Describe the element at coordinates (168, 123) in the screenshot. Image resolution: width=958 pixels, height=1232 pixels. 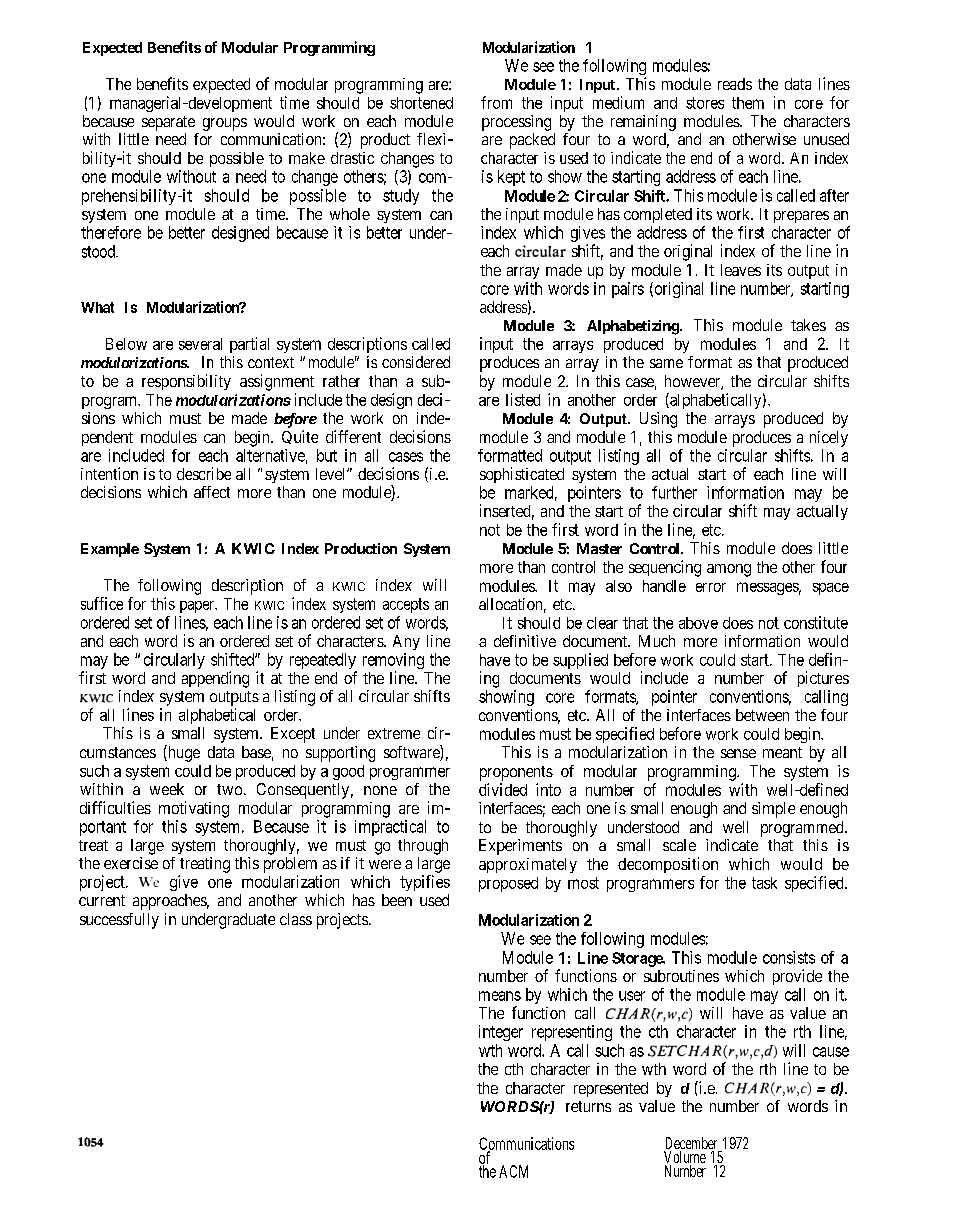
I see `separate` at that location.
